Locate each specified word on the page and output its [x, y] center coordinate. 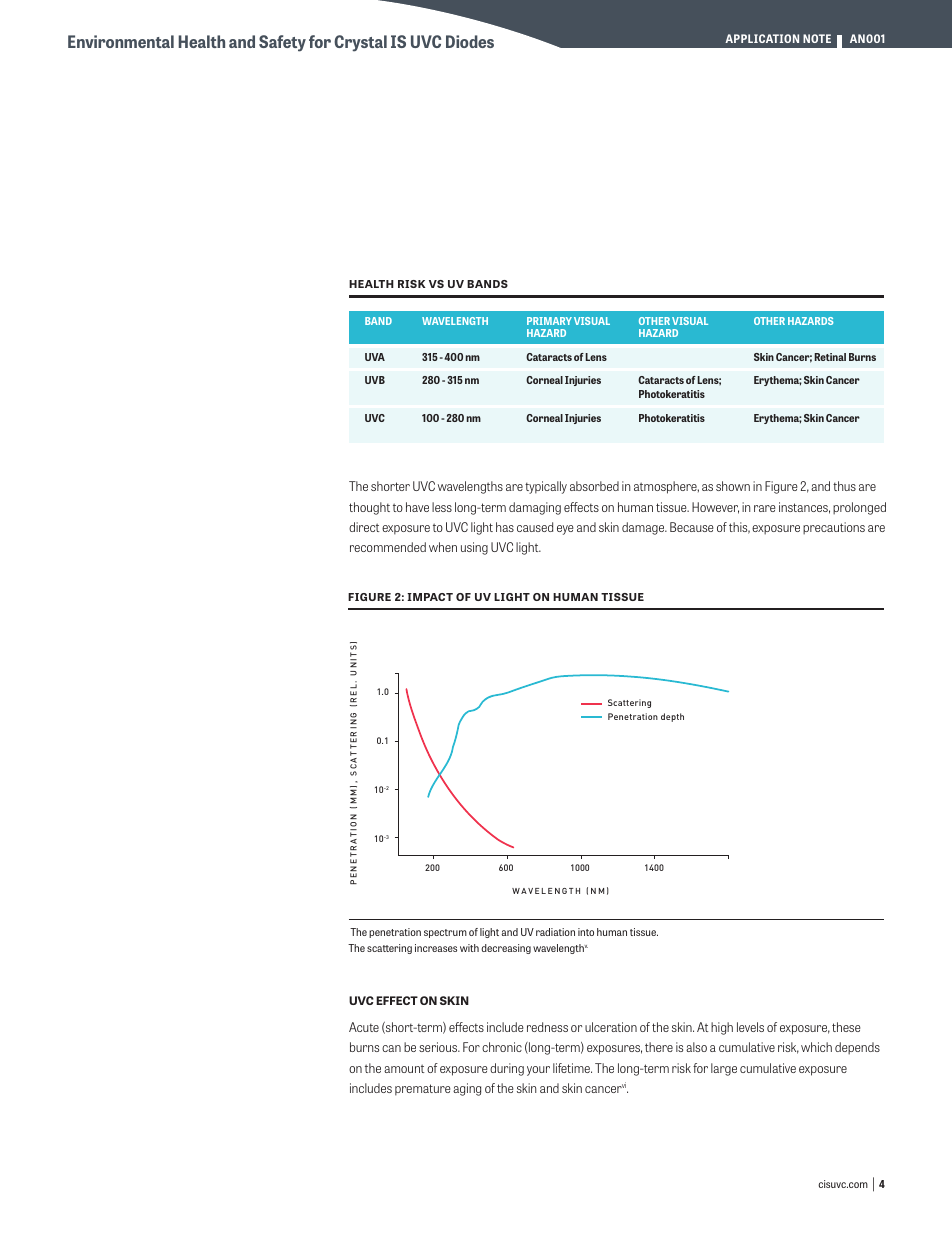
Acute [364, 1027]
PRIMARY [549, 321]
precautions [834, 528]
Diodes [470, 41]
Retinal [830, 357]
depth [672, 717]
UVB [375, 380]
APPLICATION [762, 38]
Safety [282, 43]
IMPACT [430, 597]
